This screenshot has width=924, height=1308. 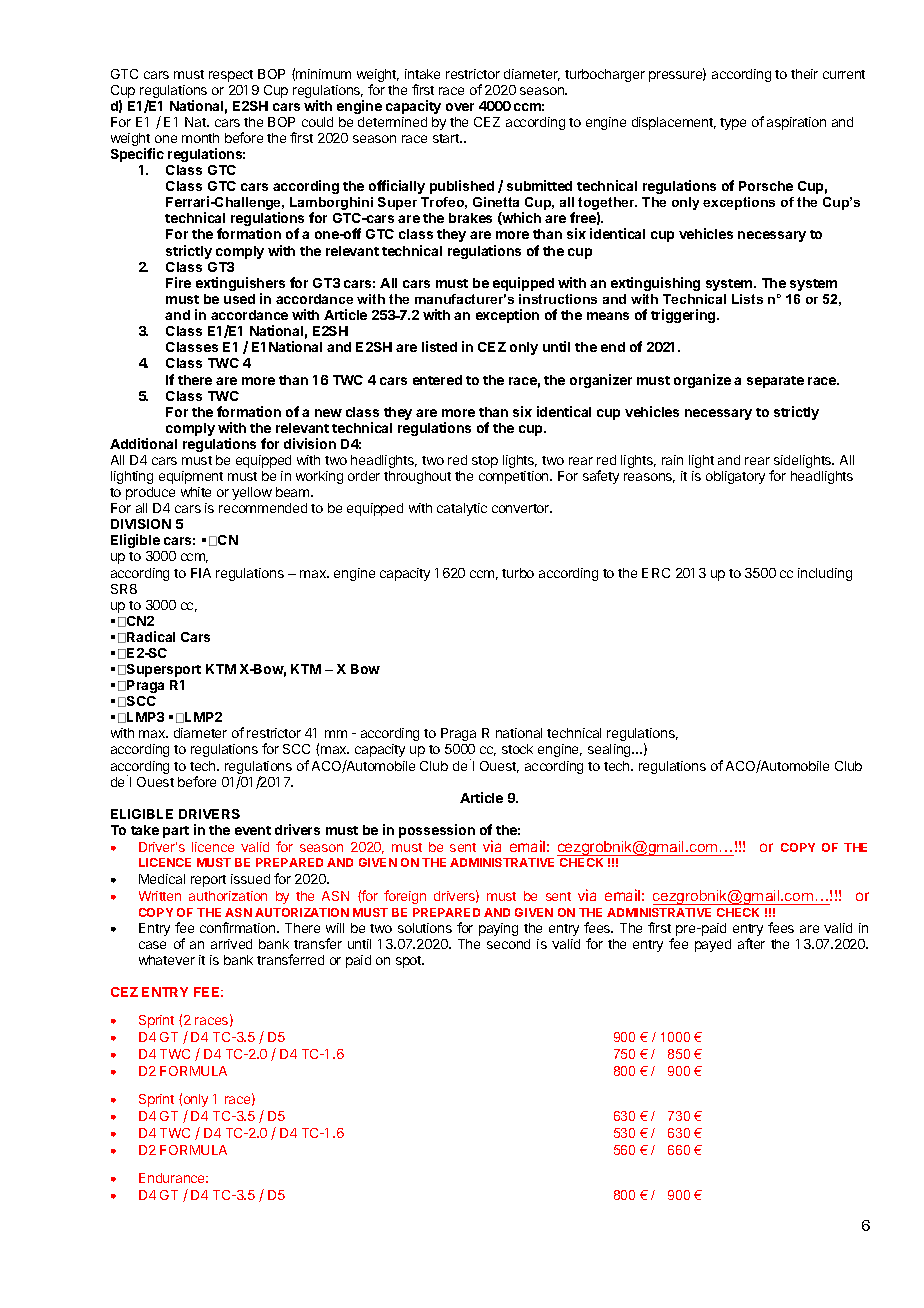 What do you see at coordinates (498, 929) in the screenshot?
I see `paying` at bounding box center [498, 929].
